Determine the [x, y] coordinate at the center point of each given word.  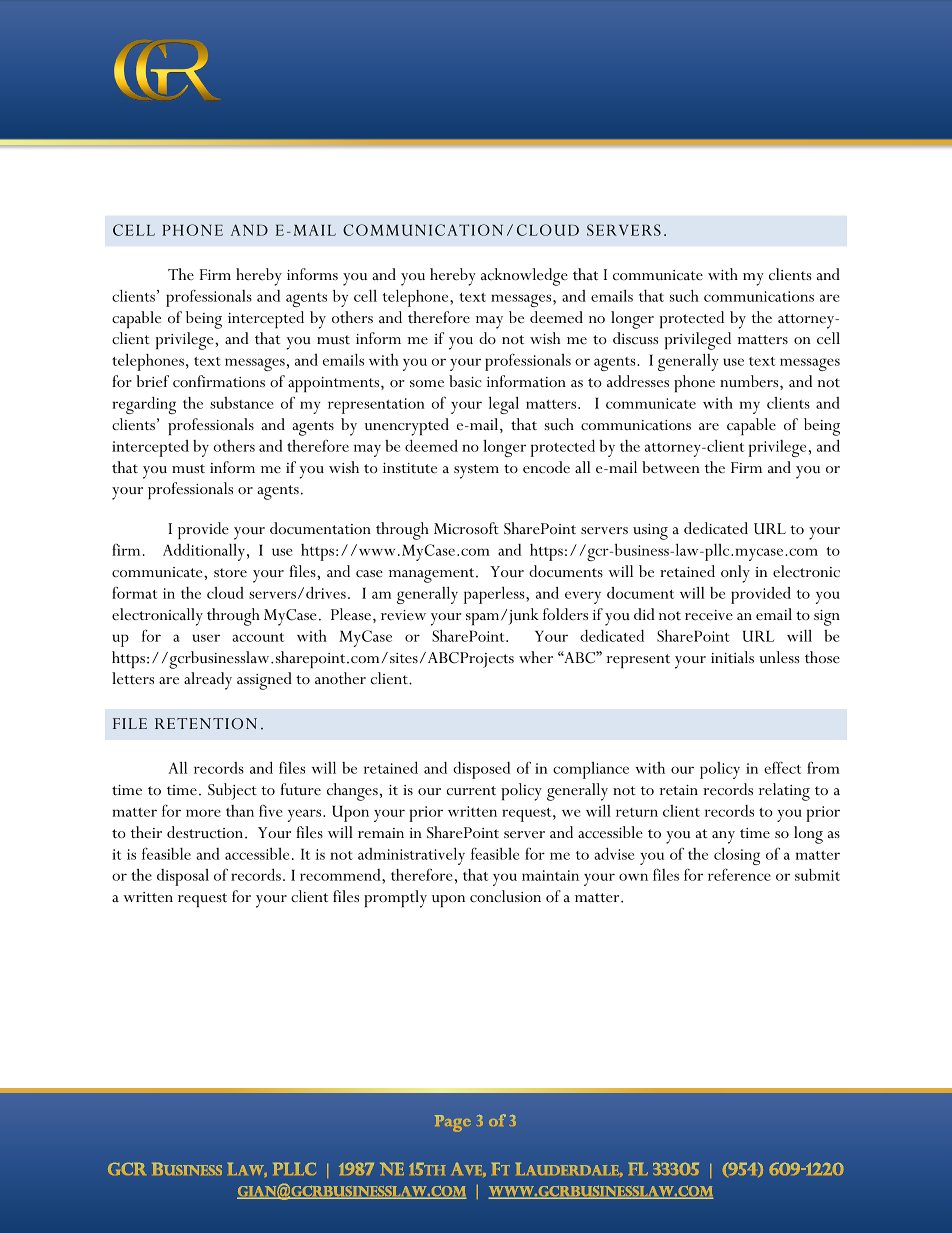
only [735, 574]
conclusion [505, 896]
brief [152, 381]
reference [739, 874]
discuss [635, 338]
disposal [183, 877]
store [230, 572]
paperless [495, 595]
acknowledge [524, 277]
